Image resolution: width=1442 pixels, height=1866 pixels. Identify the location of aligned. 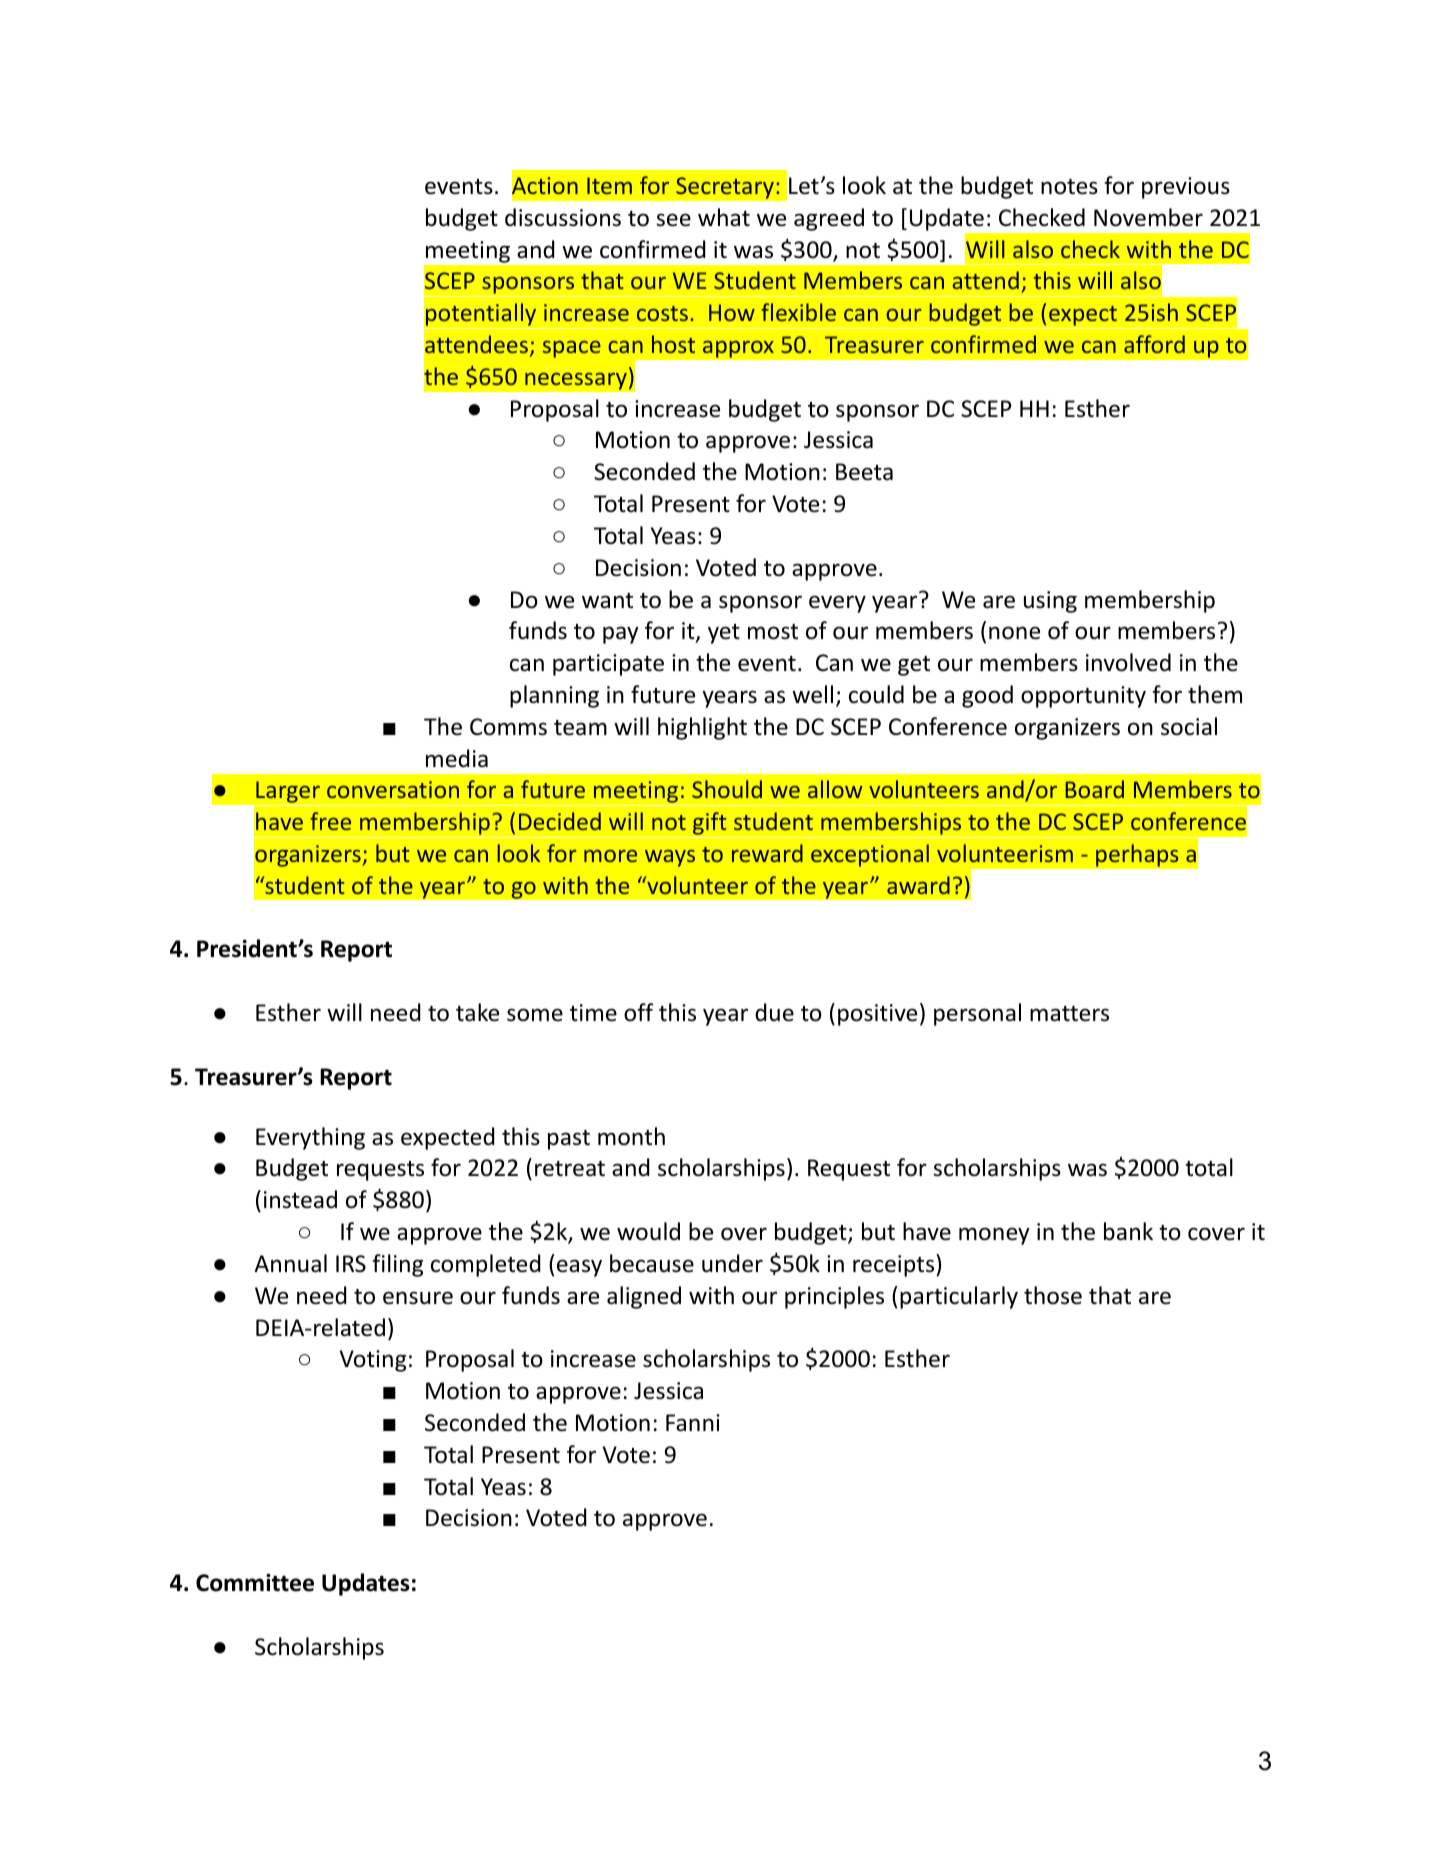
(644, 1297).
